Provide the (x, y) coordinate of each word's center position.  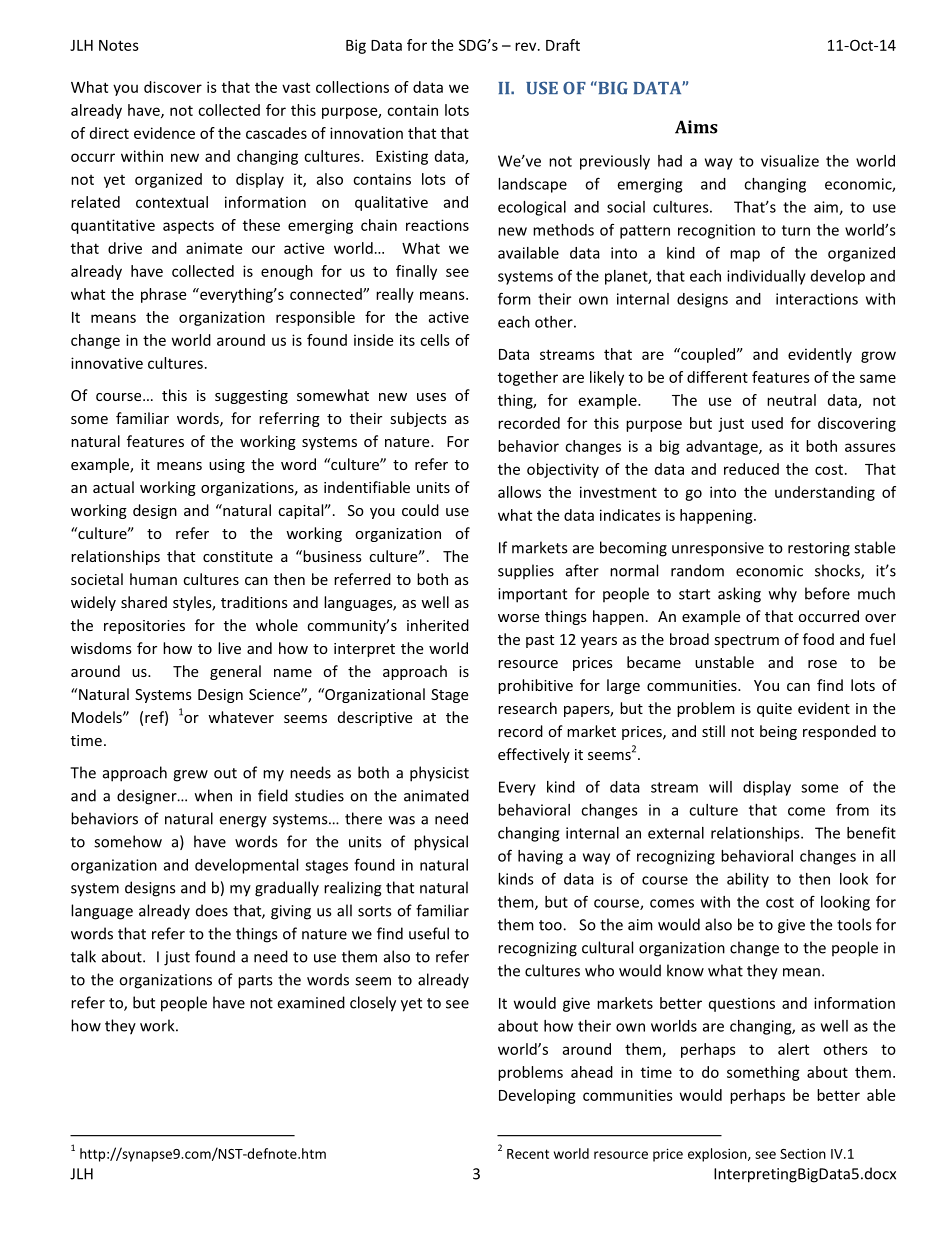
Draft (563, 45)
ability (748, 880)
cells (435, 340)
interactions (817, 299)
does (212, 910)
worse (518, 618)
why (783, 595)
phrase (163, 295)
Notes (119, 45)
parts (255, 982)
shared (144, 602)
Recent (528, 1154)
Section (803, 1153)
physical (441, 843)
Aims (696, 127)
